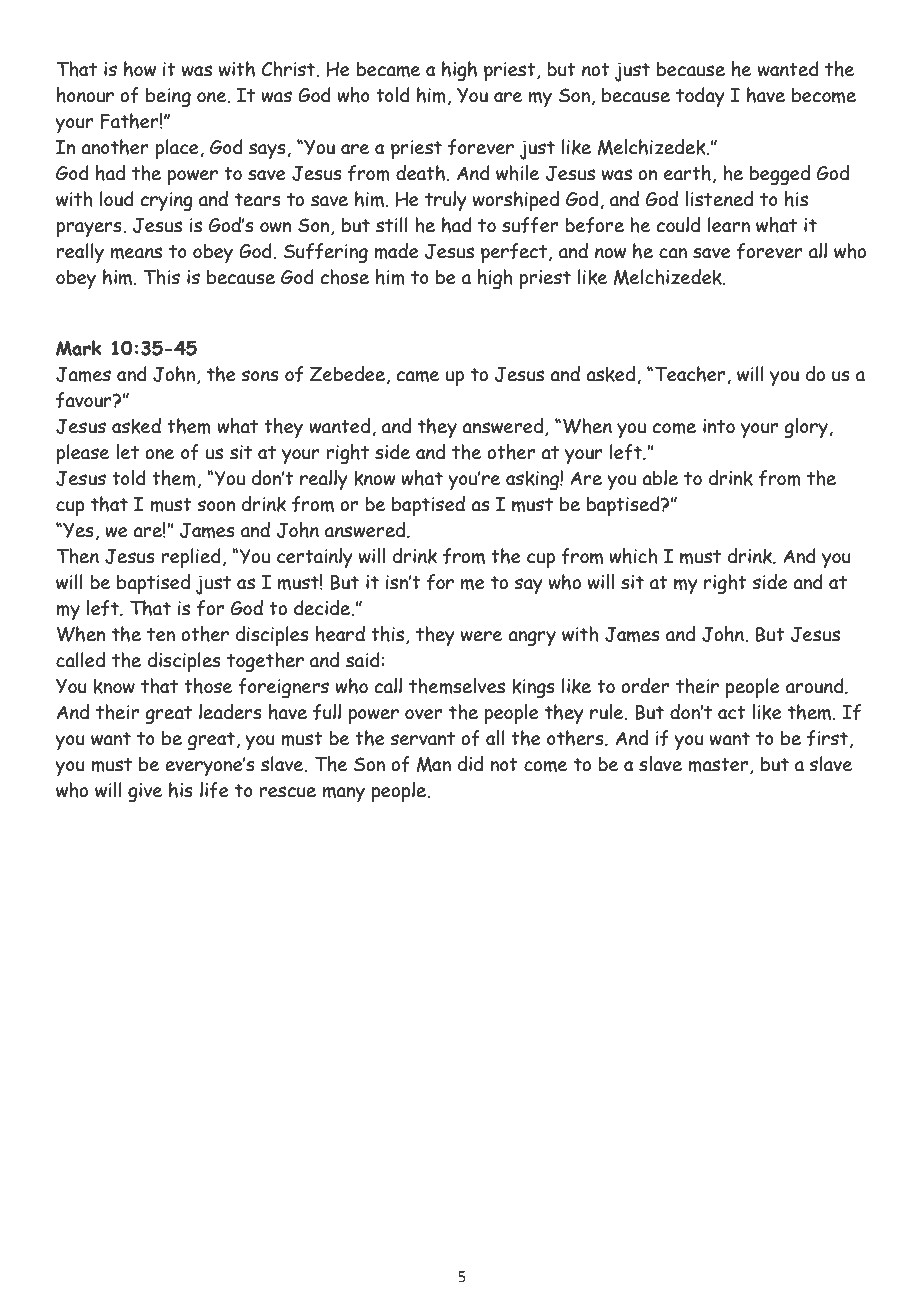 The width and height of the screenshot is (924, 1308). What do you see at coordinates (289, 69) in the screenshot?
I see `Christ` at bounding box center [289, 69].
